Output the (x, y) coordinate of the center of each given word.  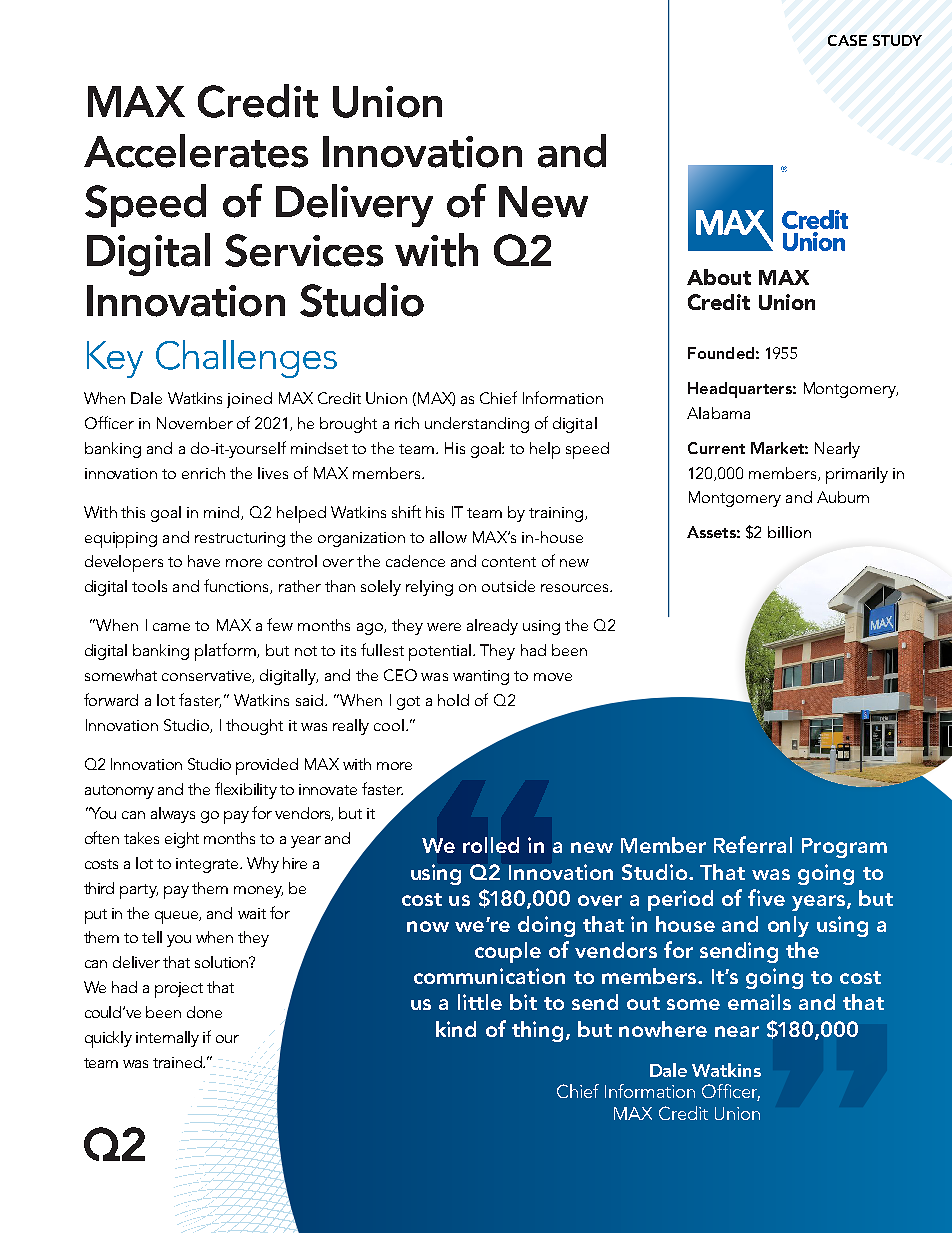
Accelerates (196, 151)
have (204, 561)
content (509, 562)
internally (167, 1039)
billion (789, 532)
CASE (847, 40)
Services (304, 250)
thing (537, 1031)
